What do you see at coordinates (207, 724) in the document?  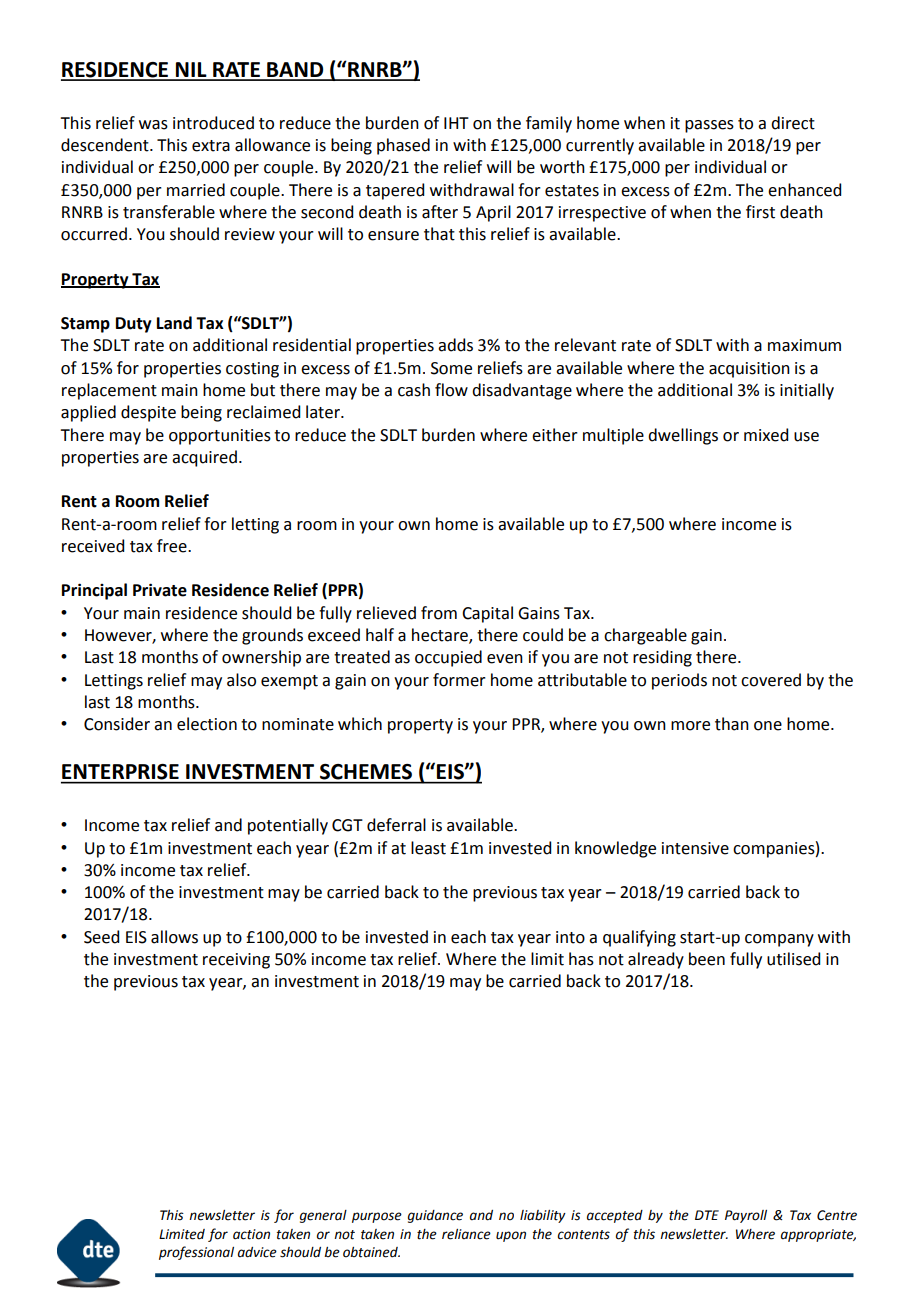 I see `election` at bounding box center [207, 724].
